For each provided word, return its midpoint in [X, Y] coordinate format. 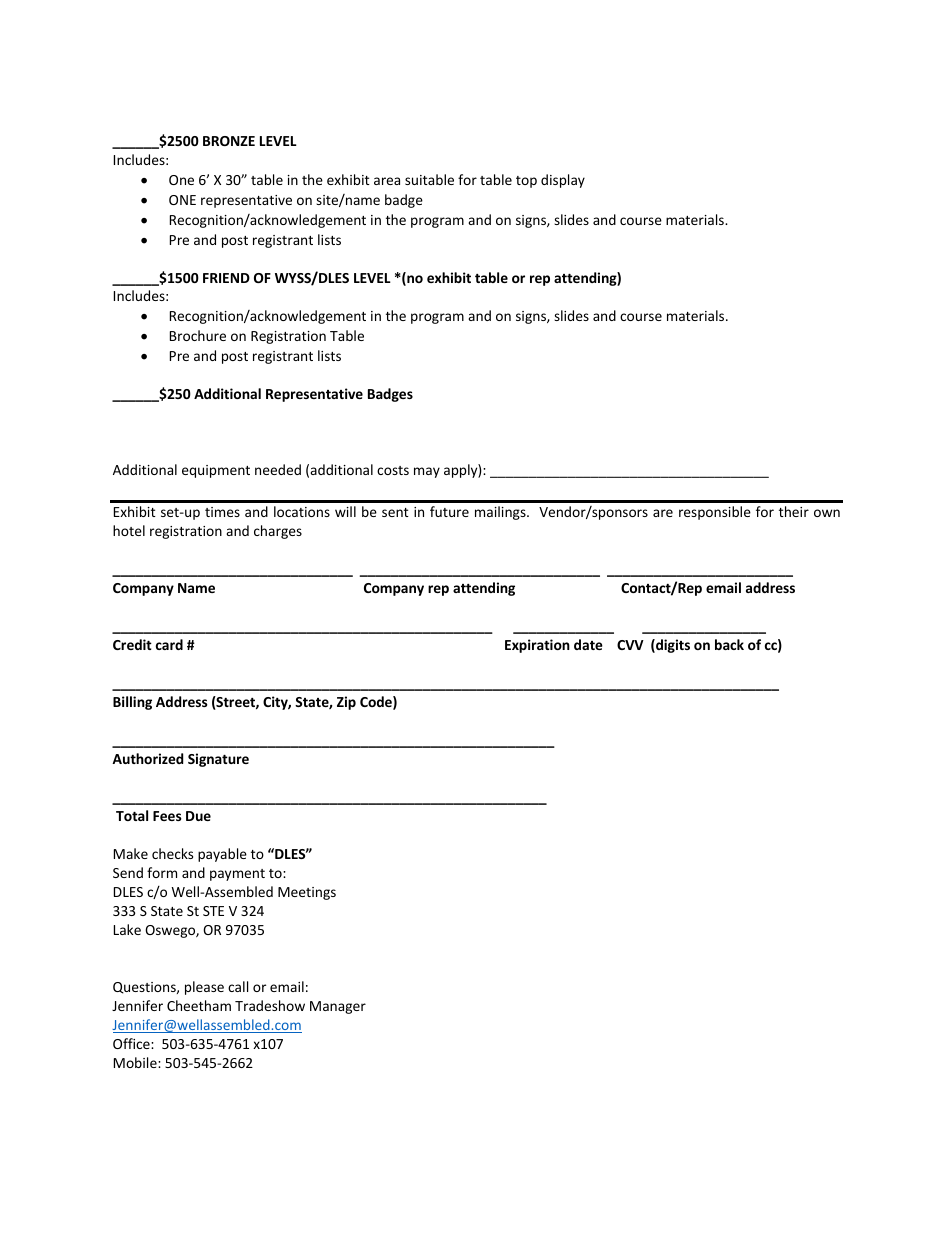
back [729, 644]
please [204, 988]
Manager [338, 1007]
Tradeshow [270, 1005]
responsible [715, 513]
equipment [216, 471]
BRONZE [229, 141]
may [427, 472]
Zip [346, 703]
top [526, 182]
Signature [218, 760]
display [563, 181]
